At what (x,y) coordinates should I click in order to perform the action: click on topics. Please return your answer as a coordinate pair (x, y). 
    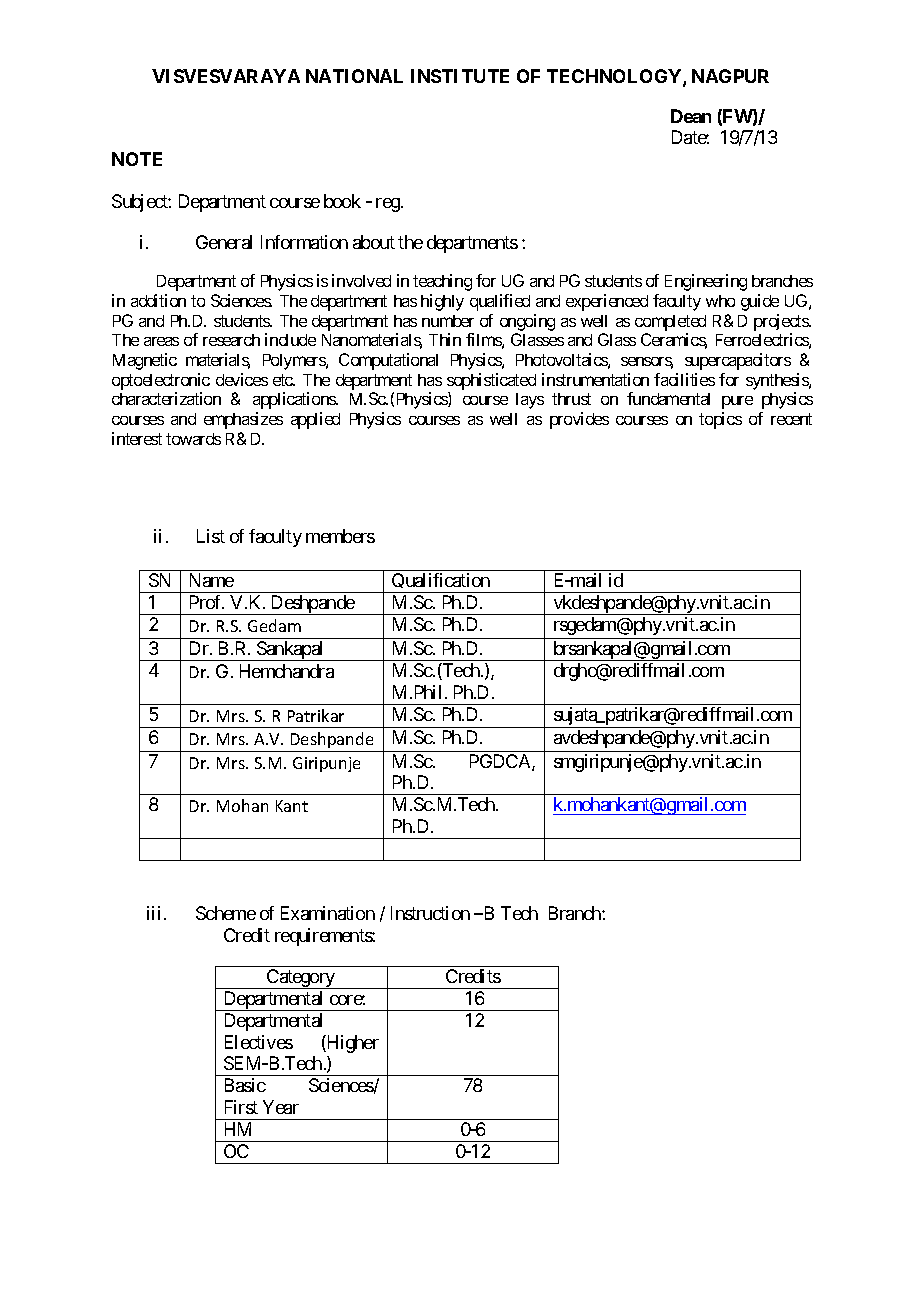
    Looking at the image, I should click on (720, 420).
